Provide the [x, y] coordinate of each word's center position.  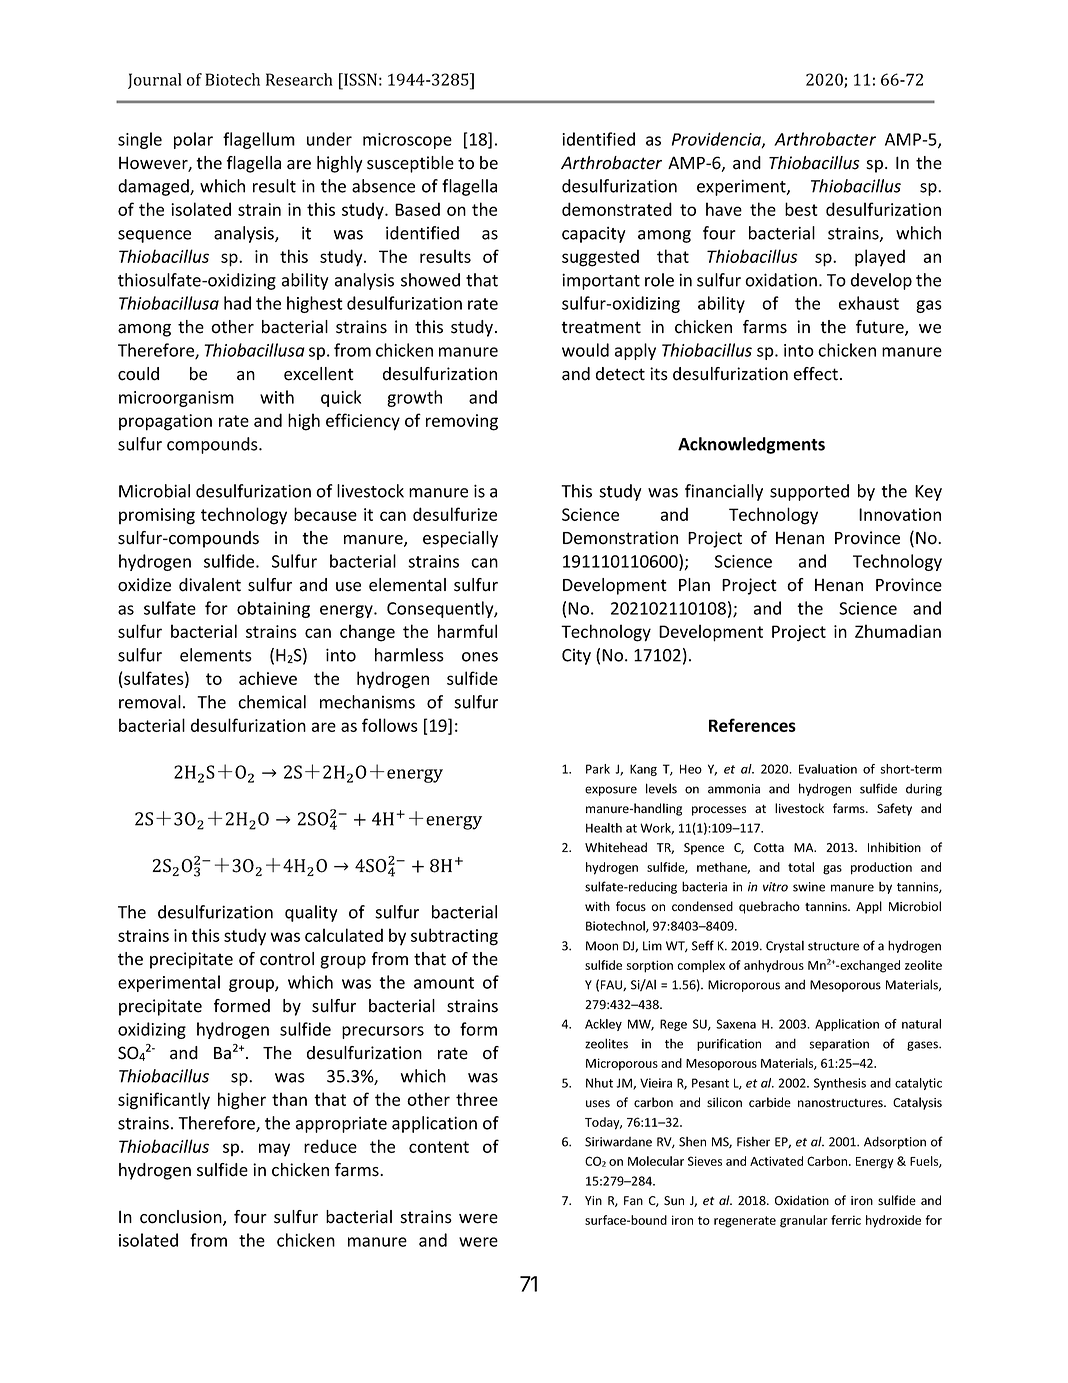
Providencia [717, 140]
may [274, 1149]
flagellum [259, 140]
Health [604, 828]
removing [462, 422]
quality [311, 913]
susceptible [410, 164]
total [801, 867]
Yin [593, 1200]
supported [809, 492]
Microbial [154, 491]
